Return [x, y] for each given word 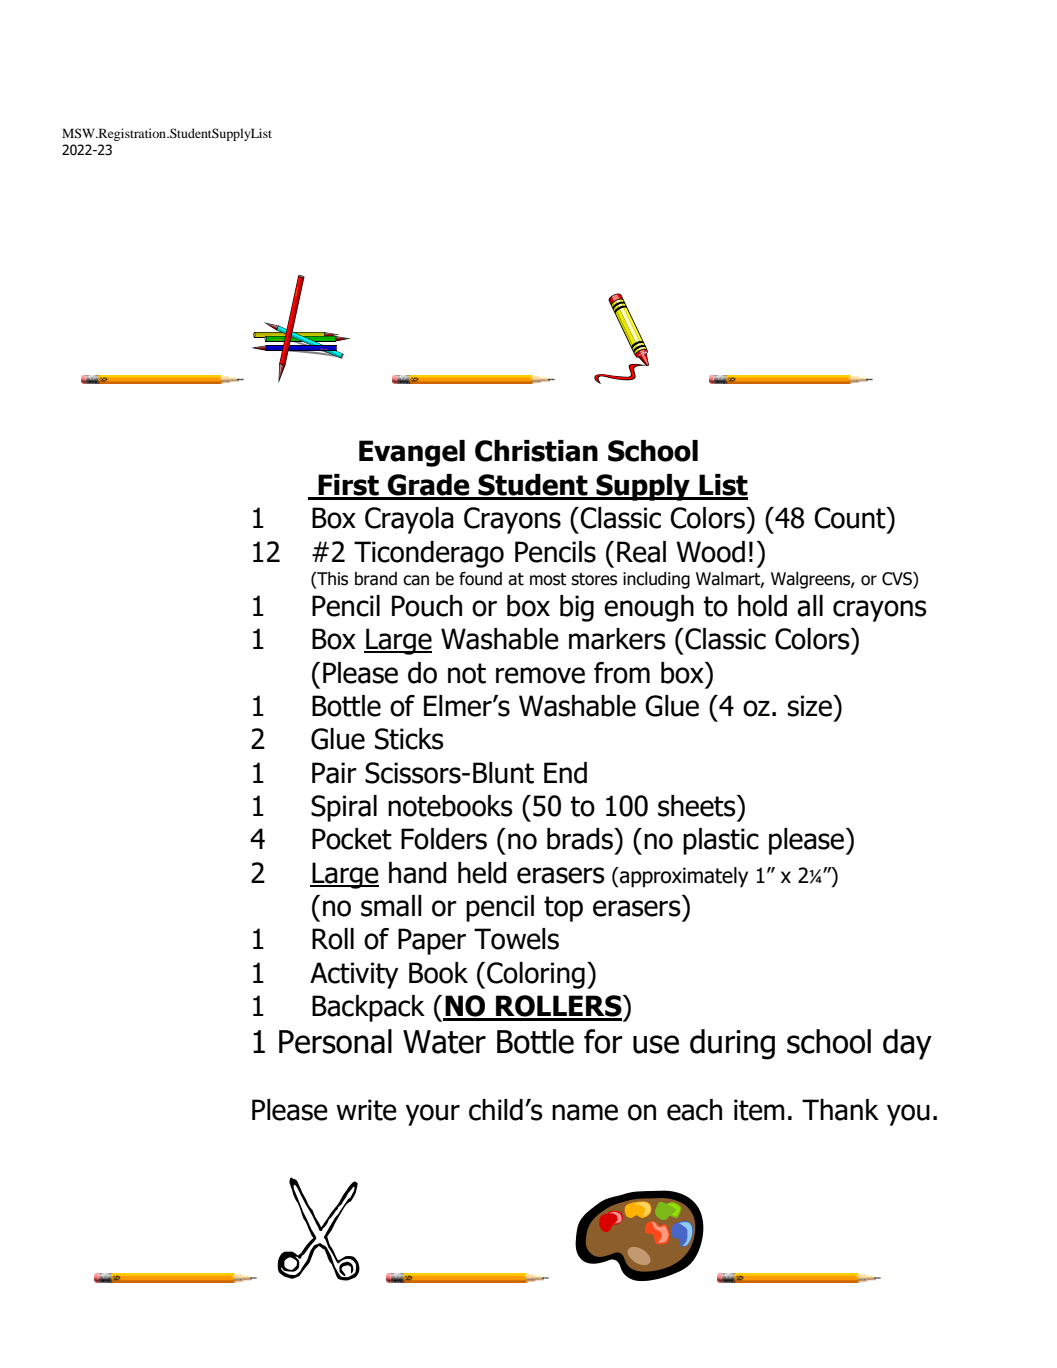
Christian [536, 451]
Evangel [412, 453]
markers [617, 639]
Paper [432, 941]
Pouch [427, 606]
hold [762, 606]
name [585, 1112]
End [565, 773]
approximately [683, 877]
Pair [334, 773]
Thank [840, 1110]
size [810, 706]
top [563, 909]
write [366, 1110]
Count [851, 518]
